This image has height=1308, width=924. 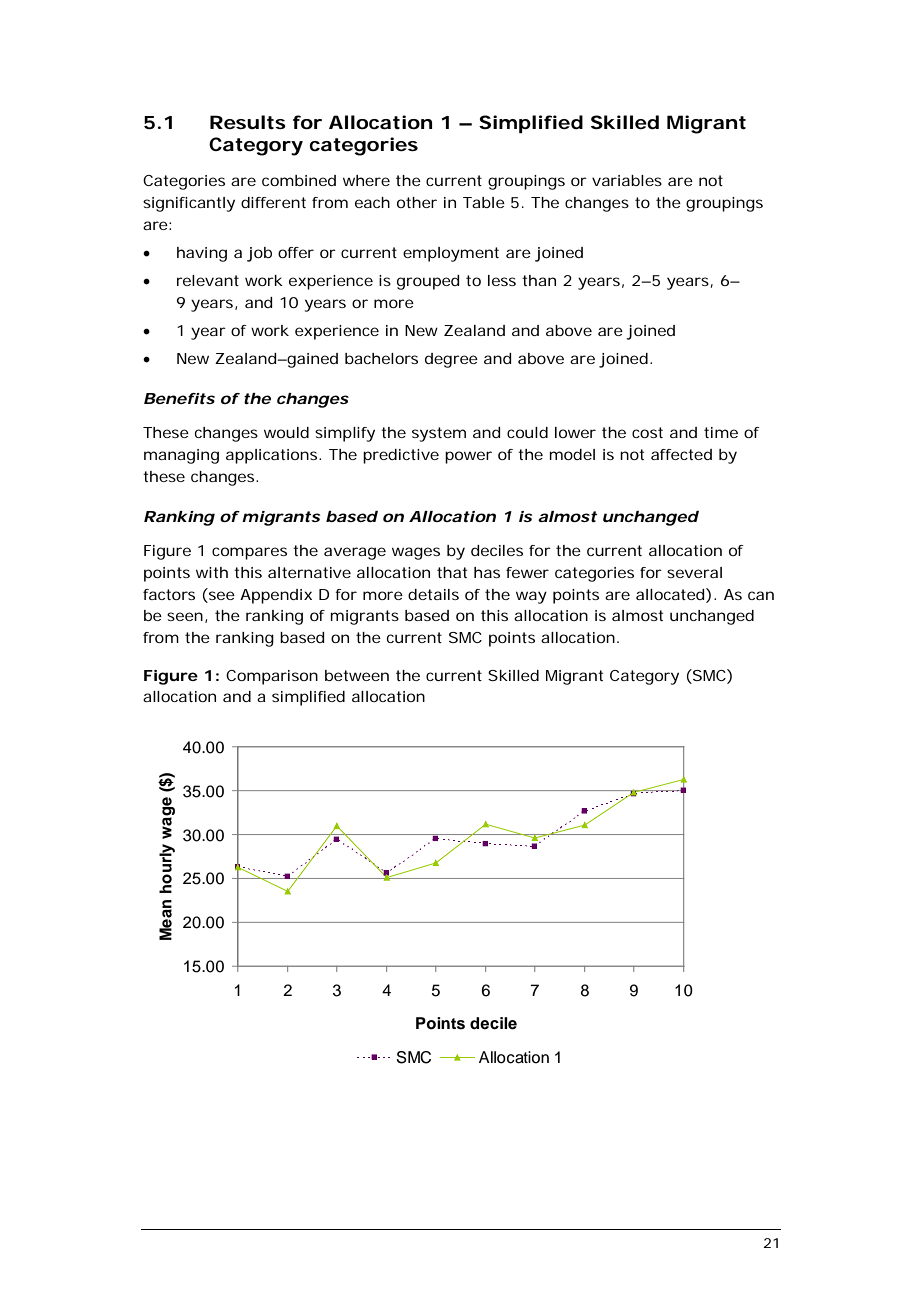 What do you see at coordinates (366, 180) in the image?
I see `where` at bounding box center [366, 180].
